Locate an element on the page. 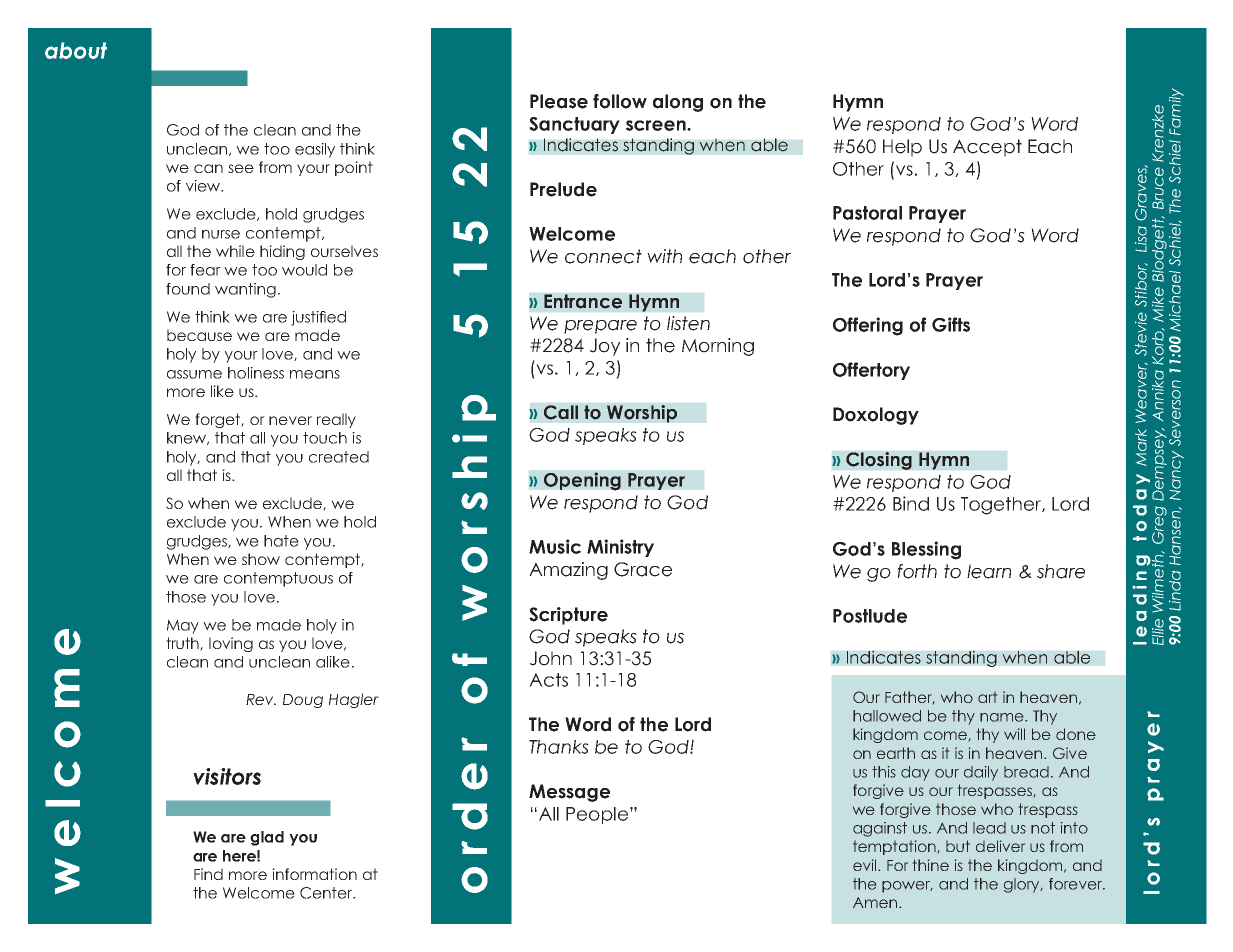 The width and height of the image is (1233, 952). Find is located at coordinates (208, 874).
